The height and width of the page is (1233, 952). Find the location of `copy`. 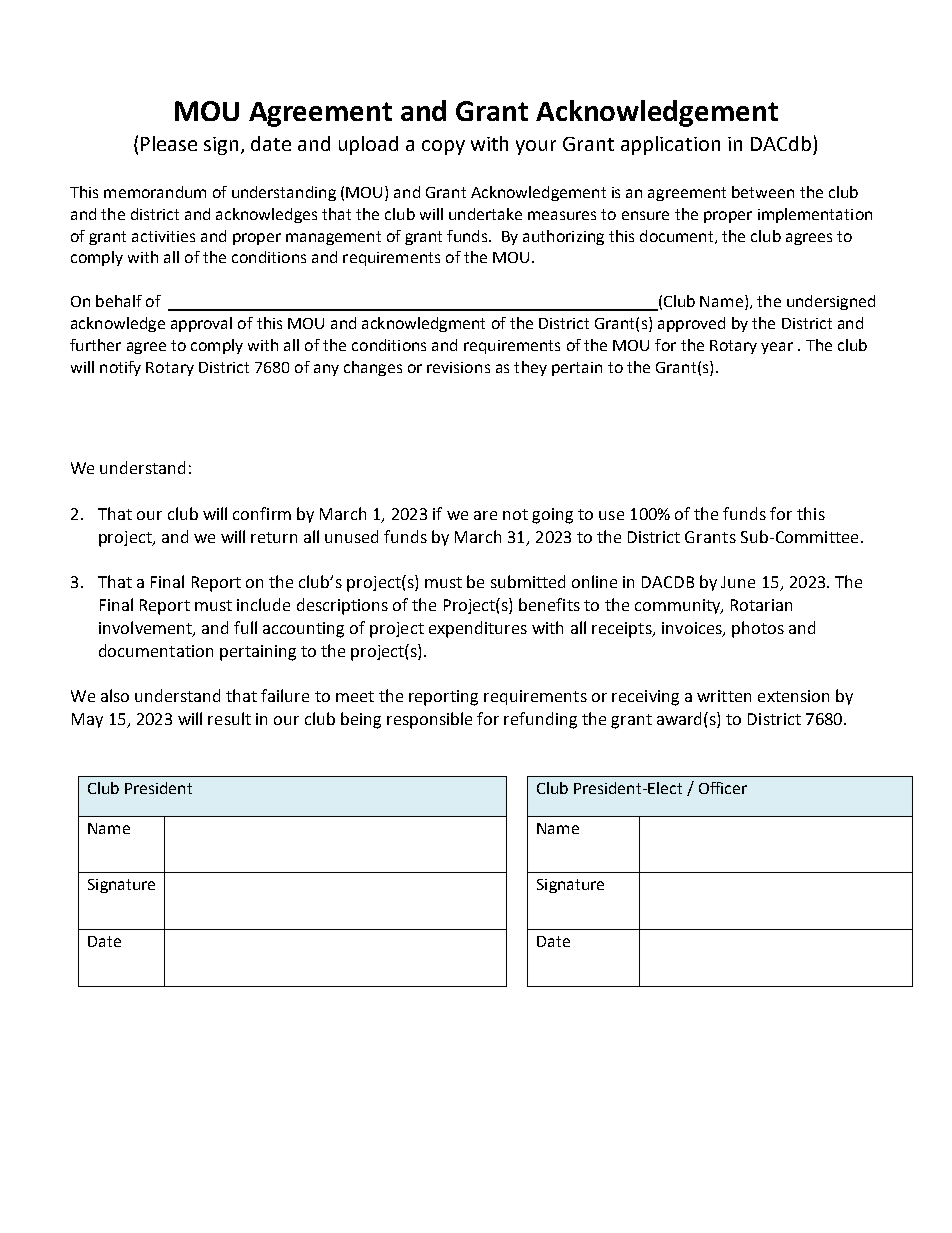

copy is located at coordinates (443, 147).
